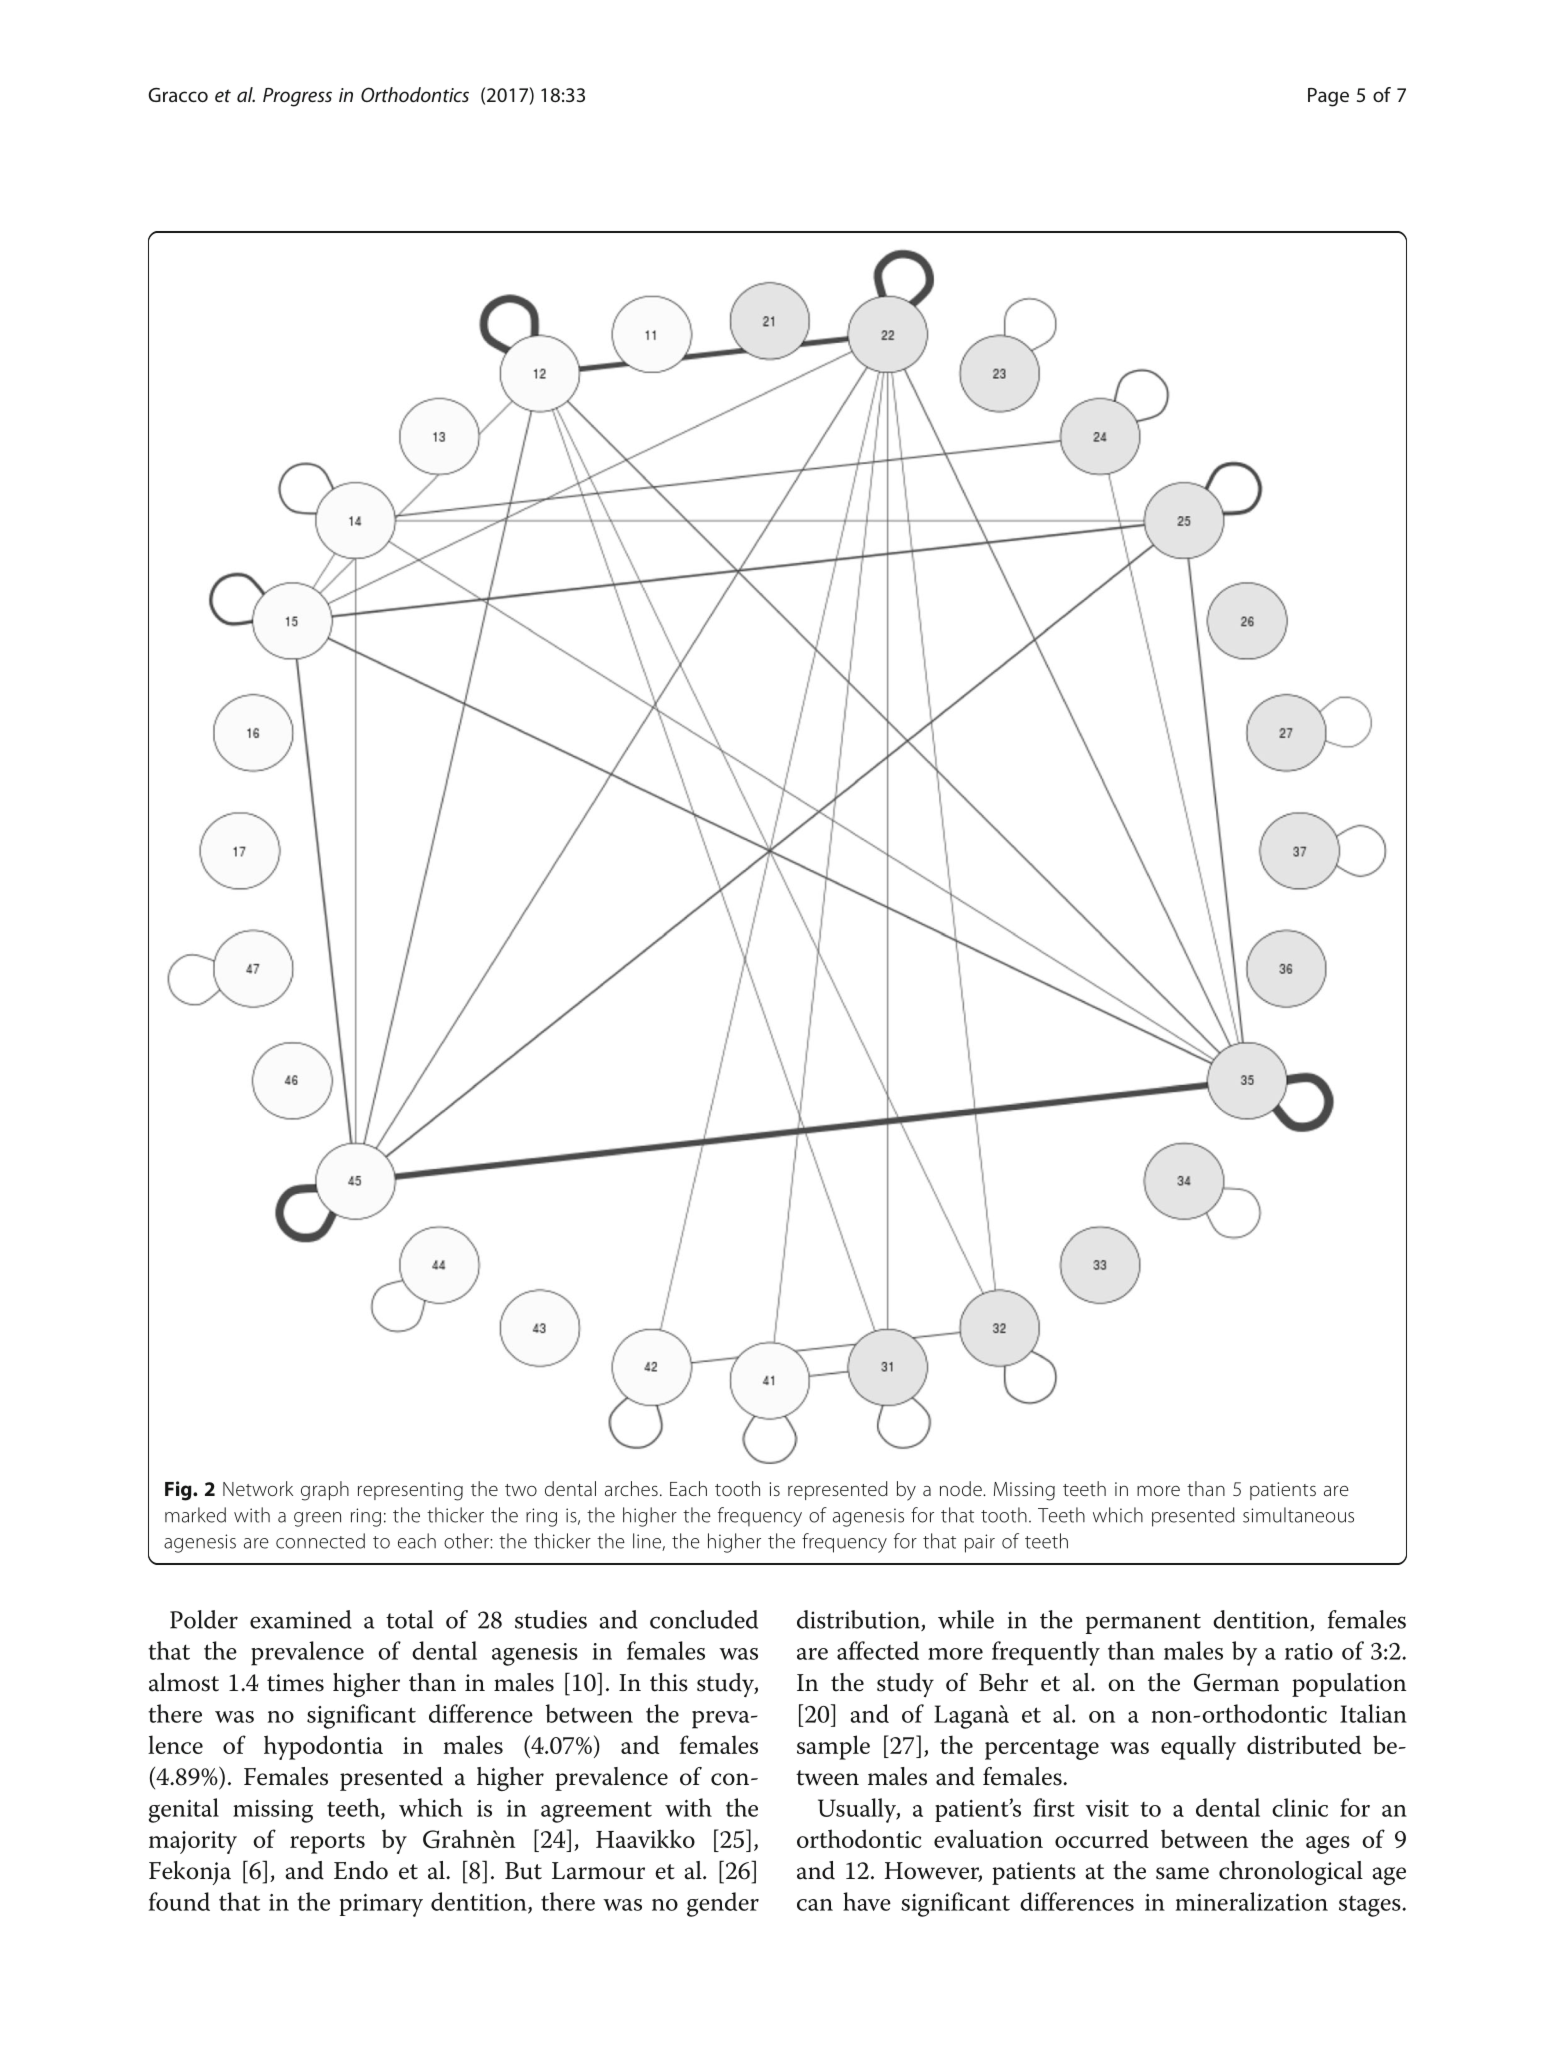  What do you see at coordinates (723, 1904) in the image?
I see `gender` at bounding box center [723, 1904].
